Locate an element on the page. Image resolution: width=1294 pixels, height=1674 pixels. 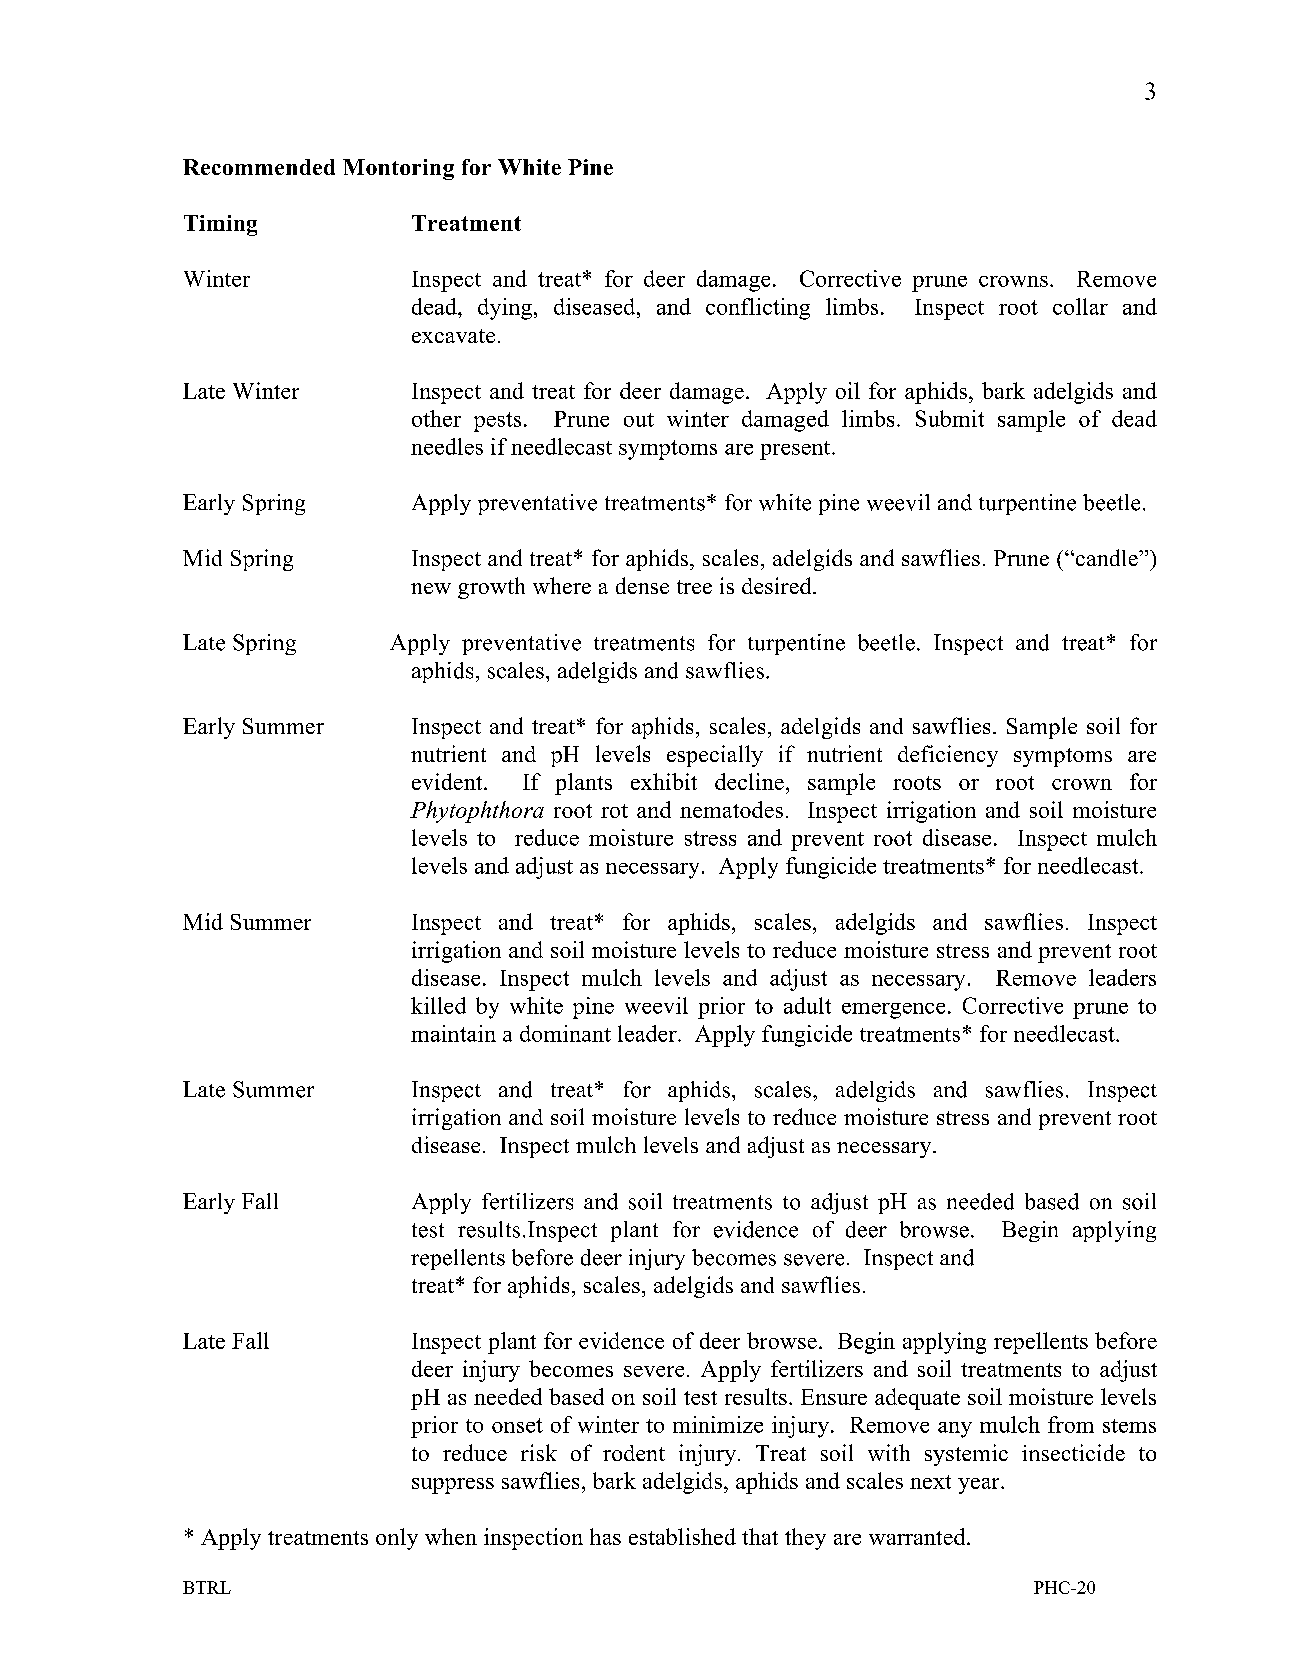
dominant is located at coordinates (565, 1033).
